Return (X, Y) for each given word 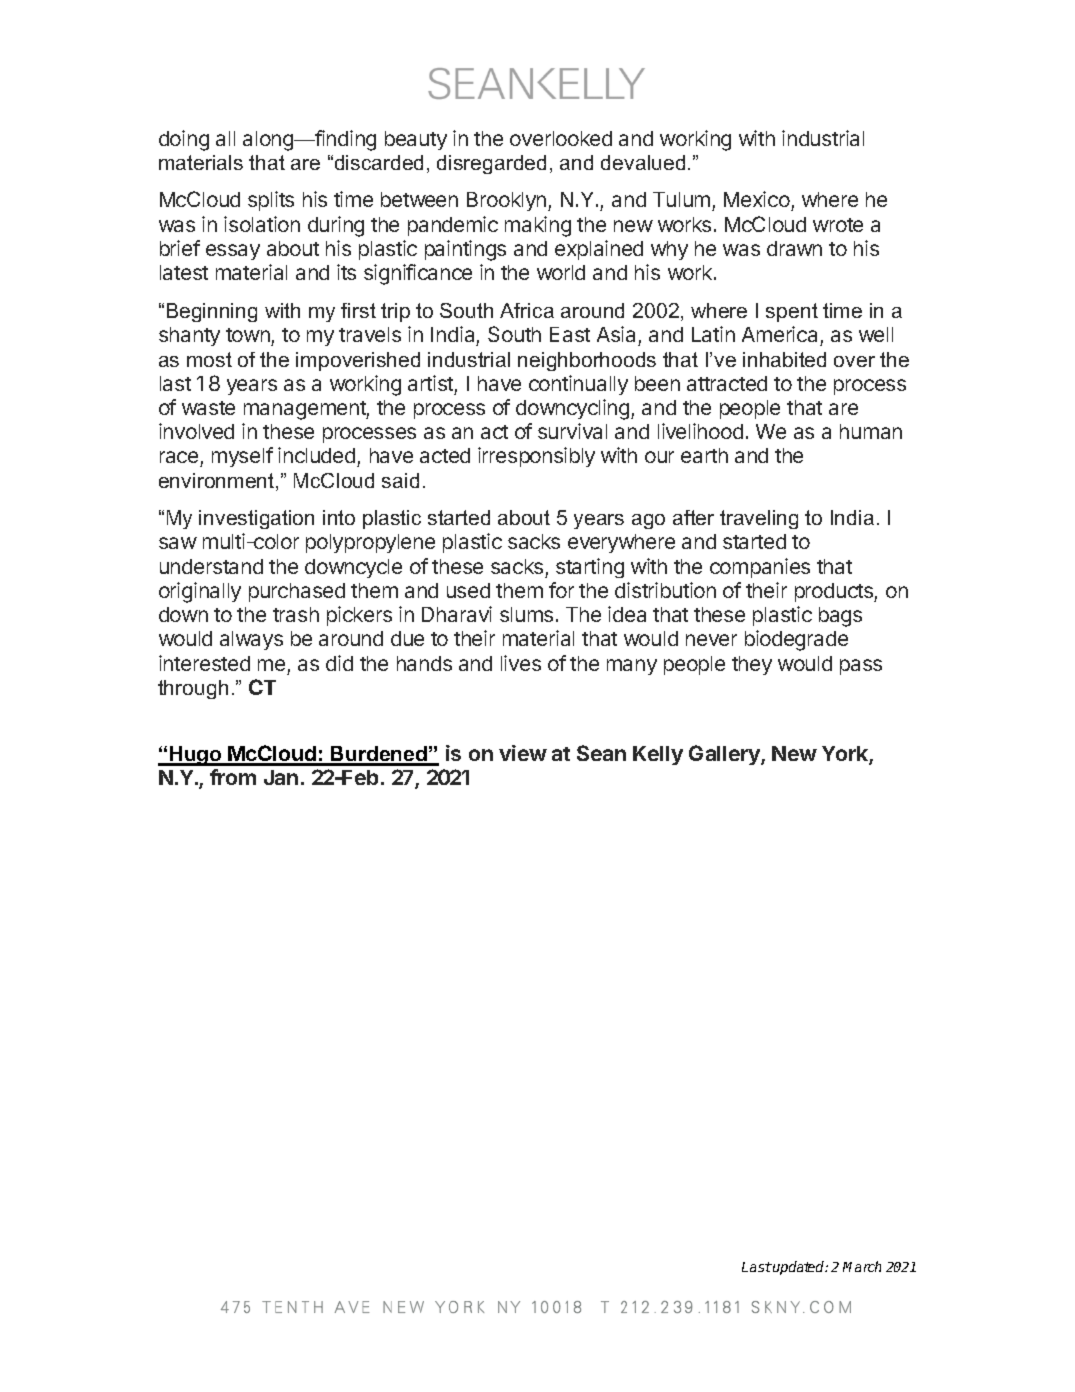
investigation (256, 519)
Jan (281, 777)
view (523, 753)
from (233, 777)
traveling (759, 519)
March (862, 1266)
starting (590, 568)
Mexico (758, 201)
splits (271, 201)
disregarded (491, 164)
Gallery (725, 755)
